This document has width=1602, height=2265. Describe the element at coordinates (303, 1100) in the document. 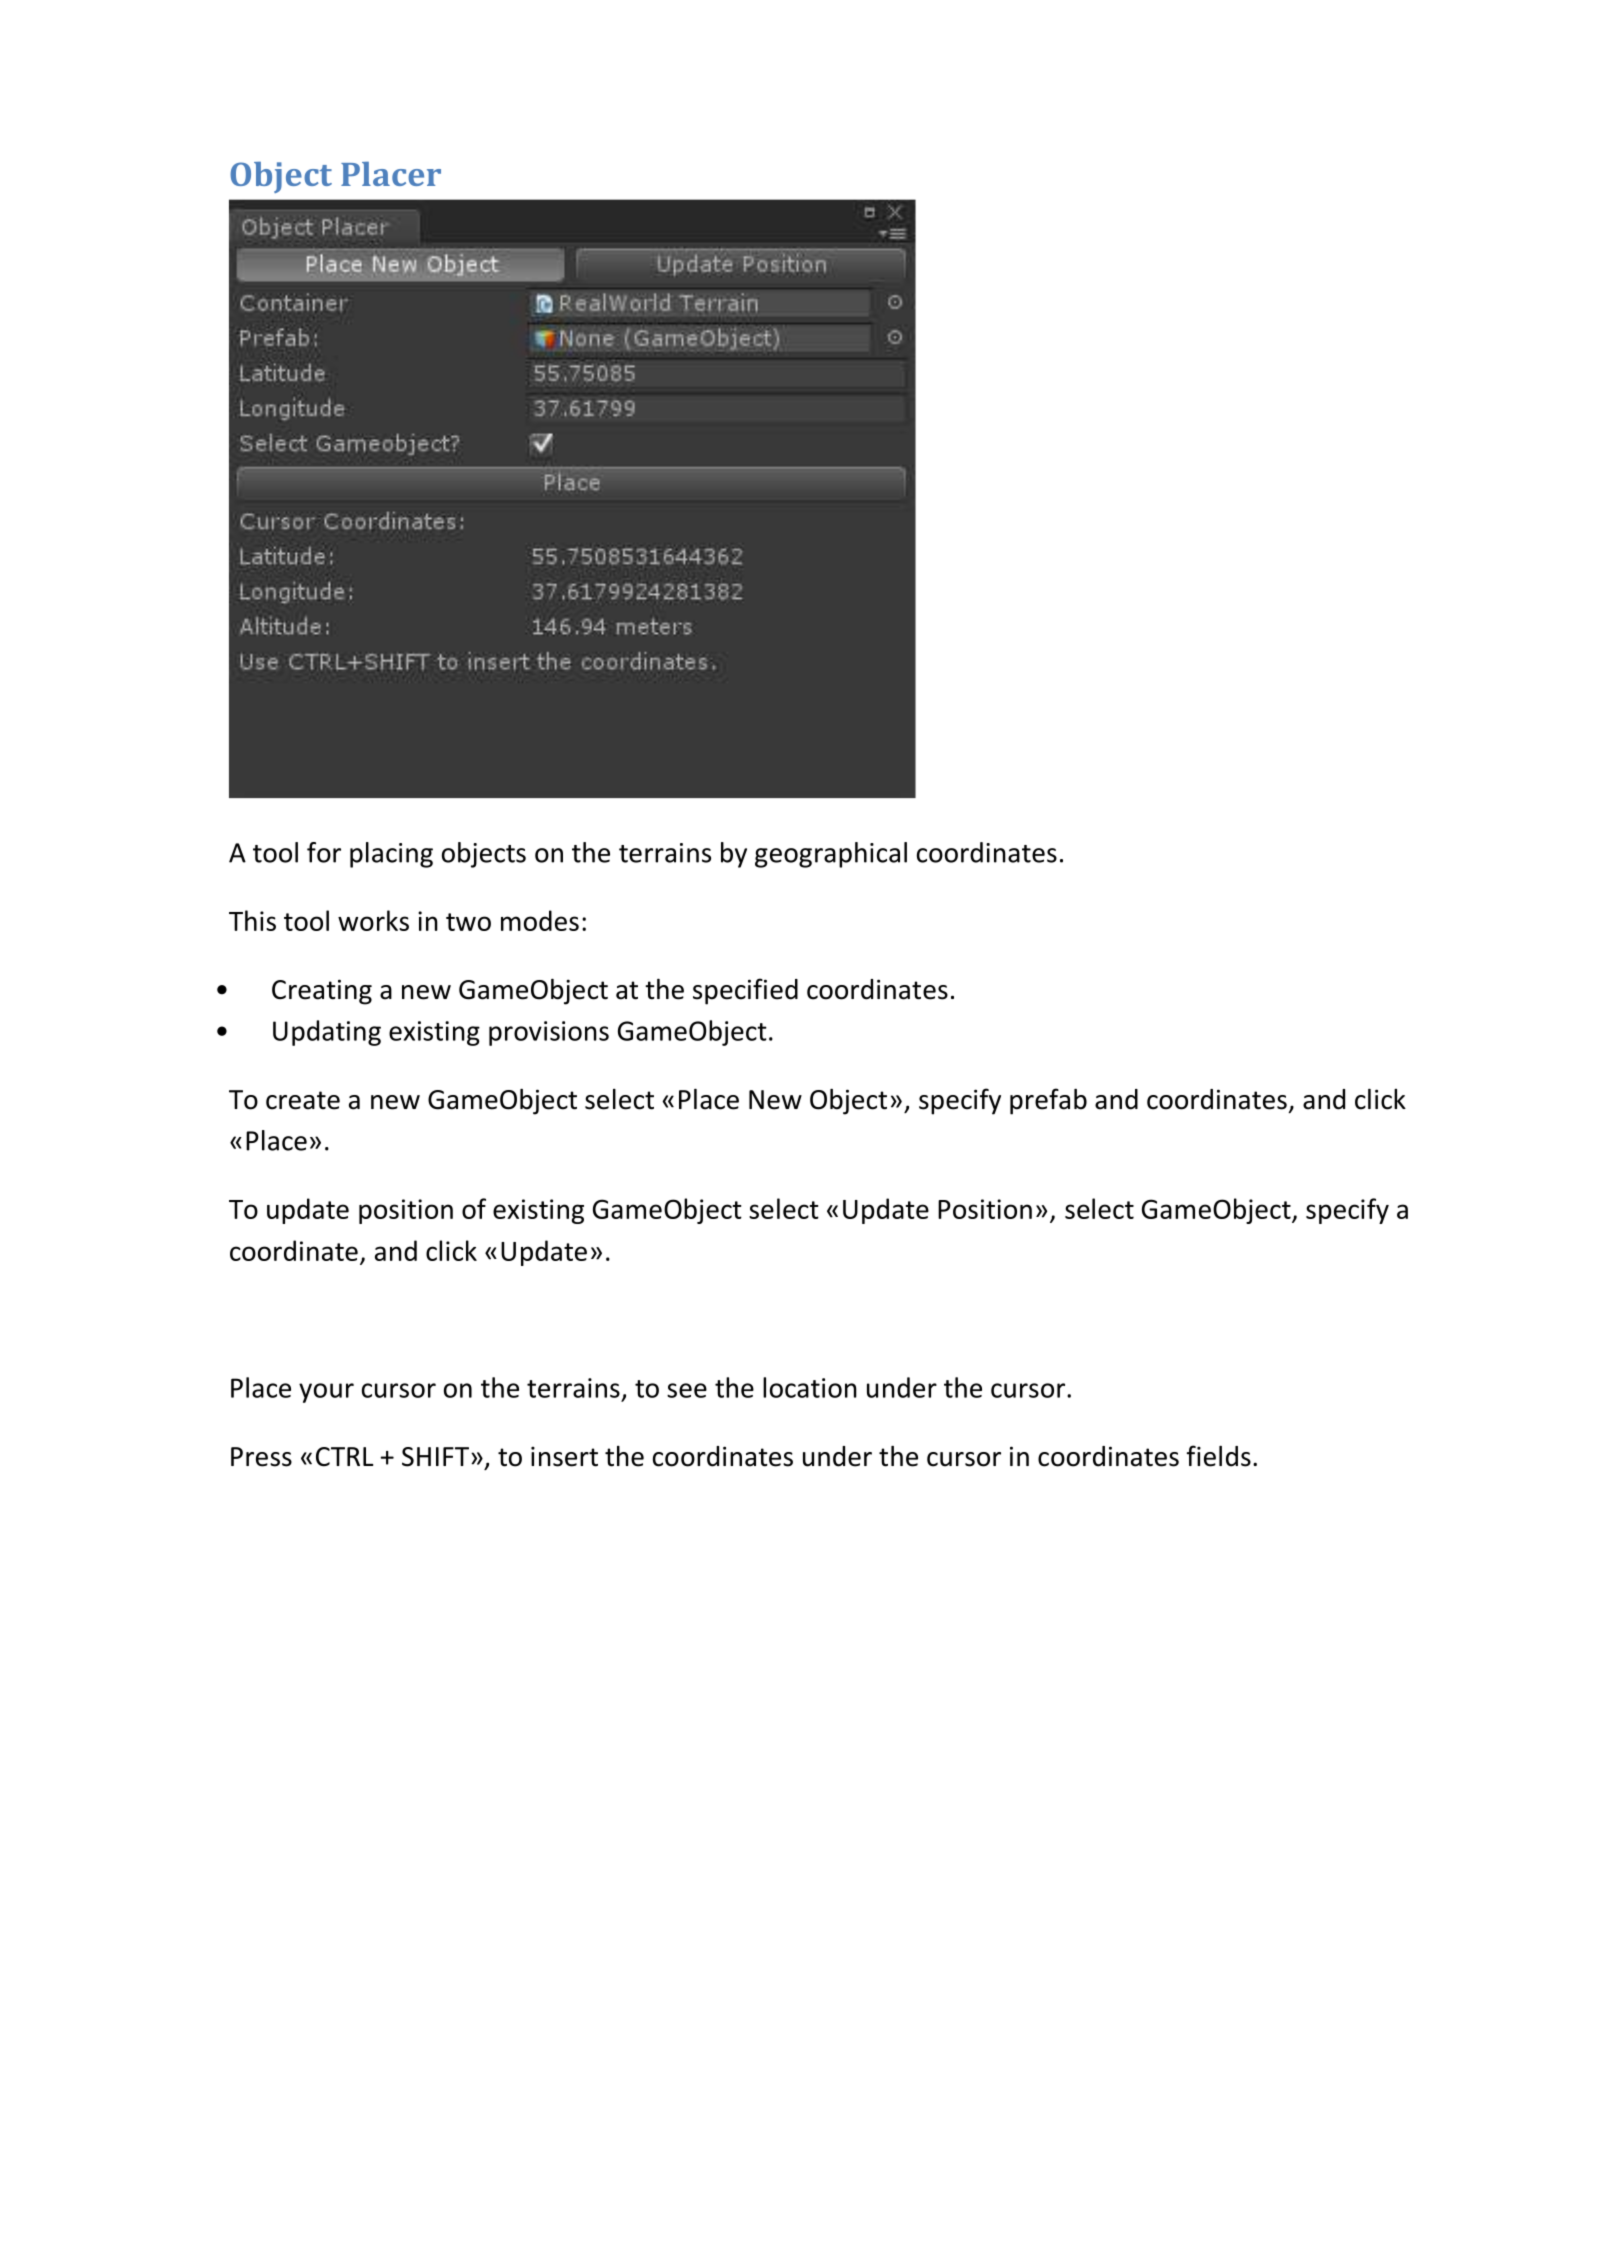

I see `create` at that location.
